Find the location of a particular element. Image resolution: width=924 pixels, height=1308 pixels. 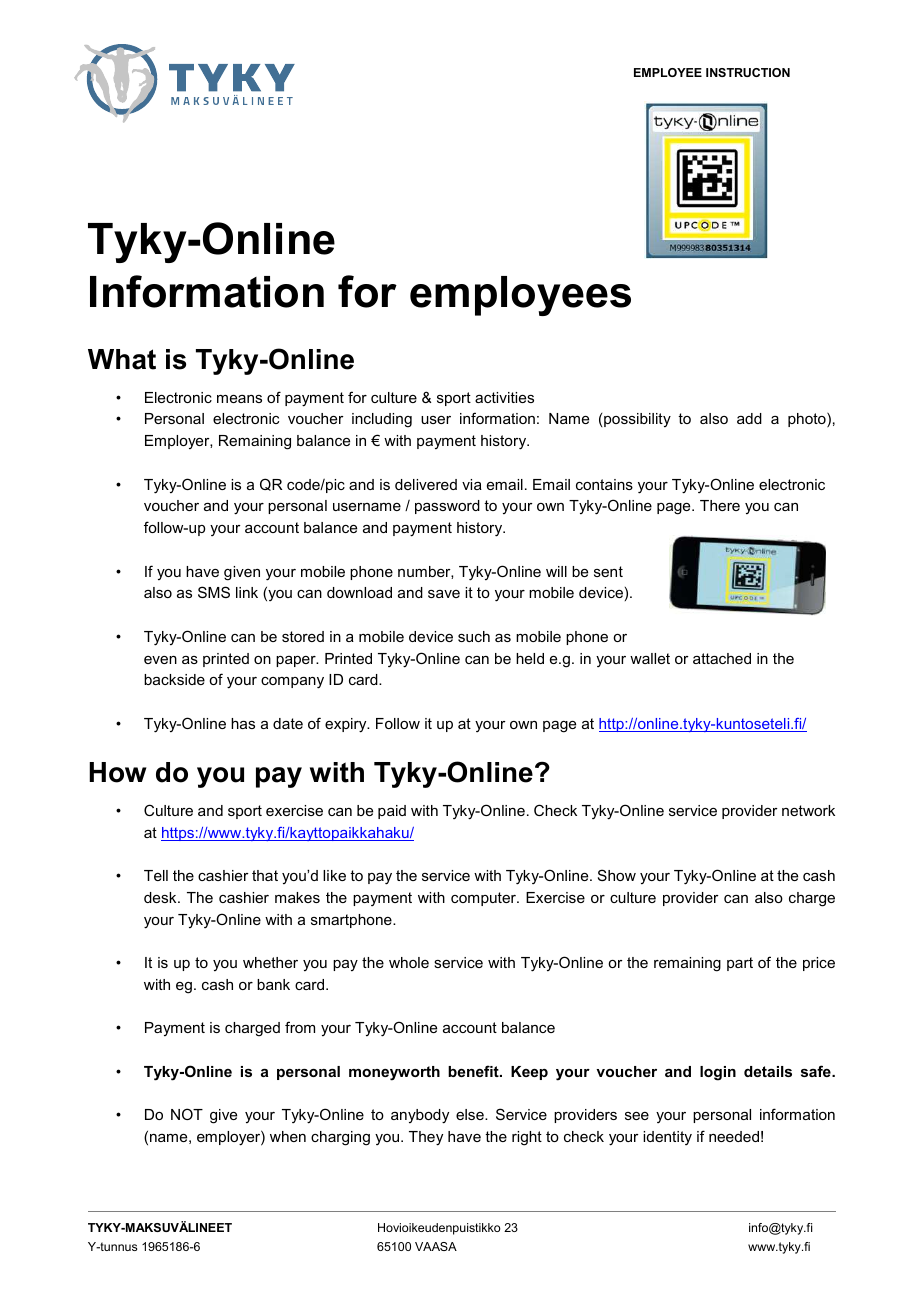

via is located at coordinates (472, 484).
